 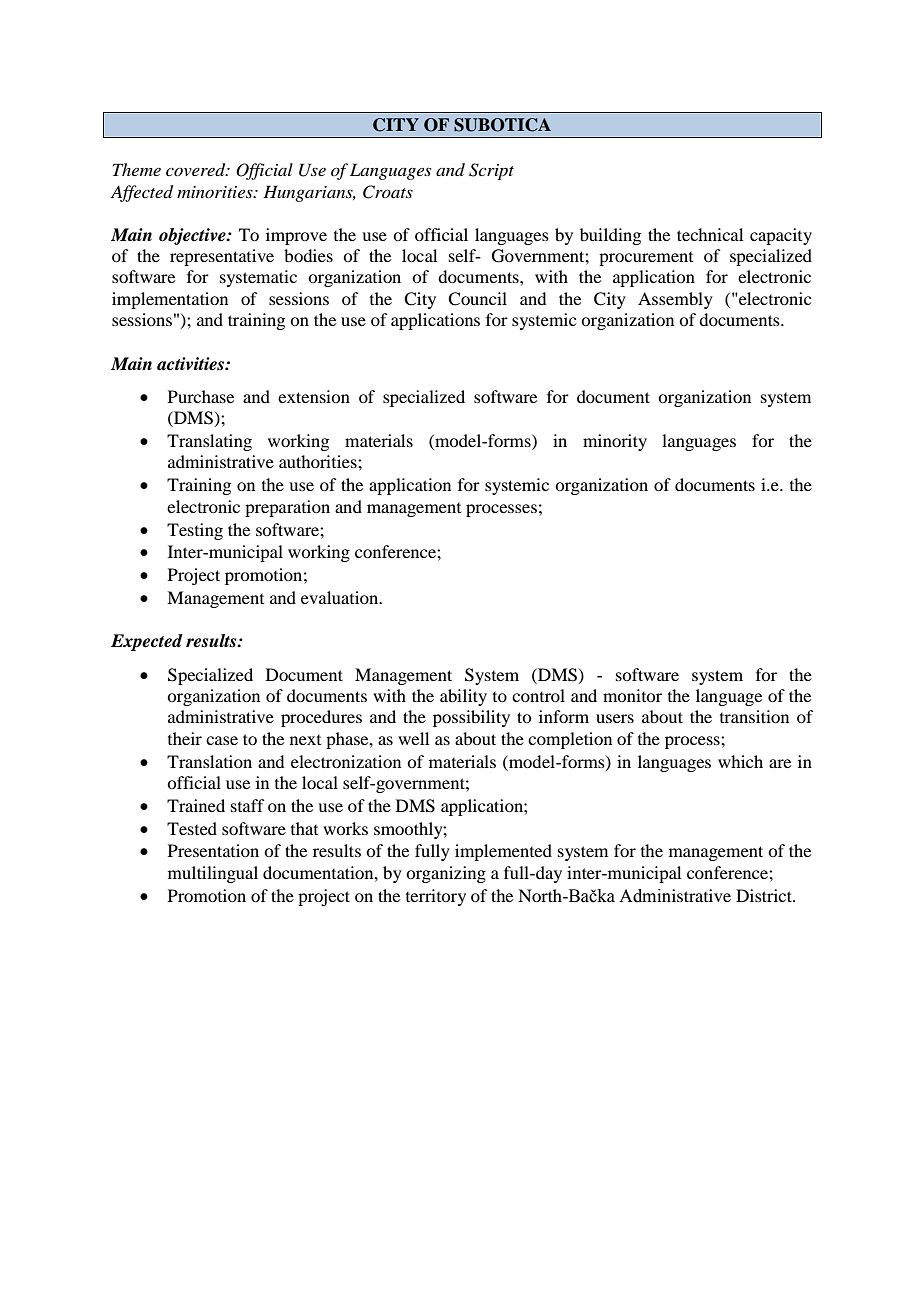 I want to click on multilingual, so click(x=213, y=874).
